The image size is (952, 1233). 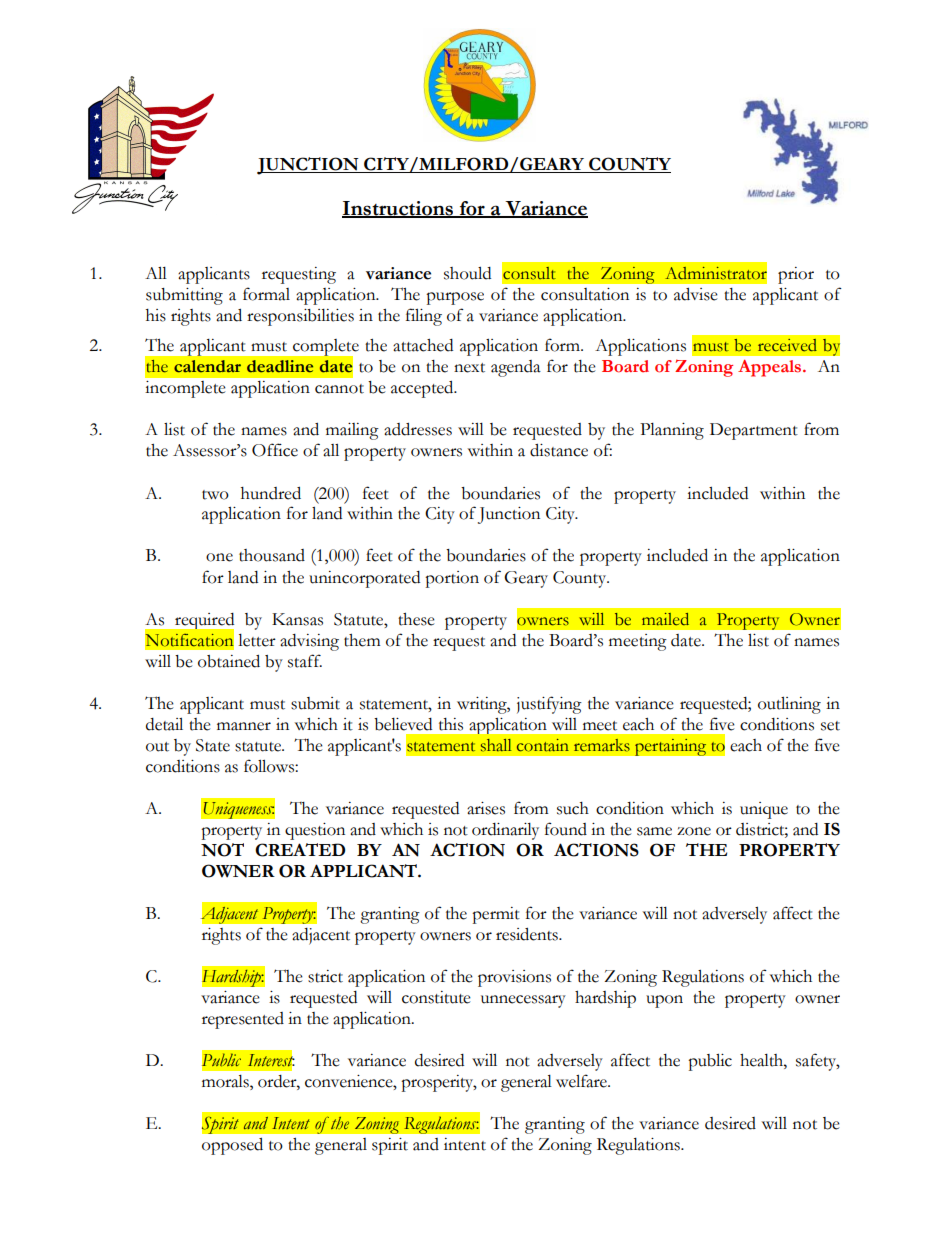 I want to click on outlining, so click(x=789, y=705).
